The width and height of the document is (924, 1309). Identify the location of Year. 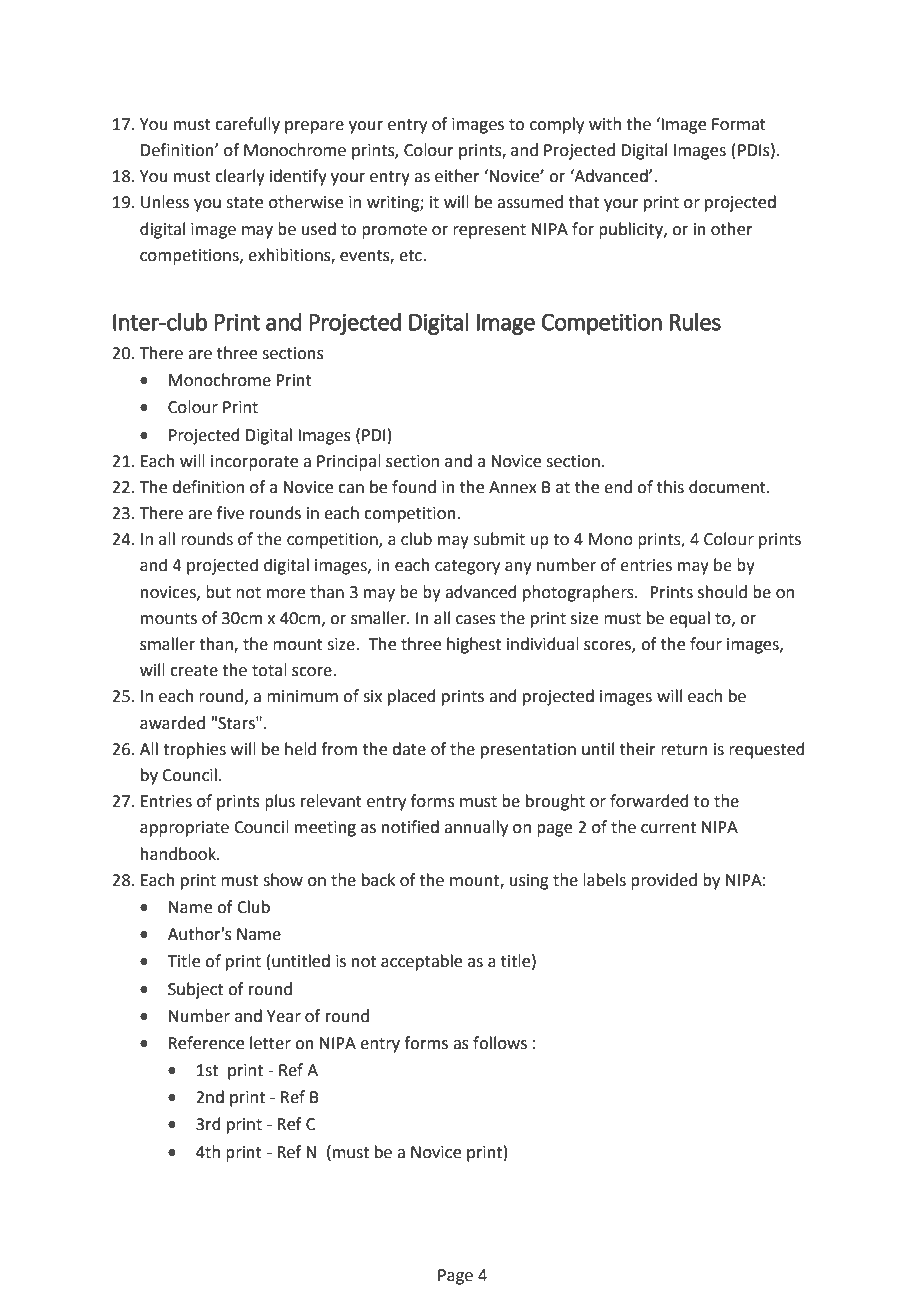
(284, 1016).
